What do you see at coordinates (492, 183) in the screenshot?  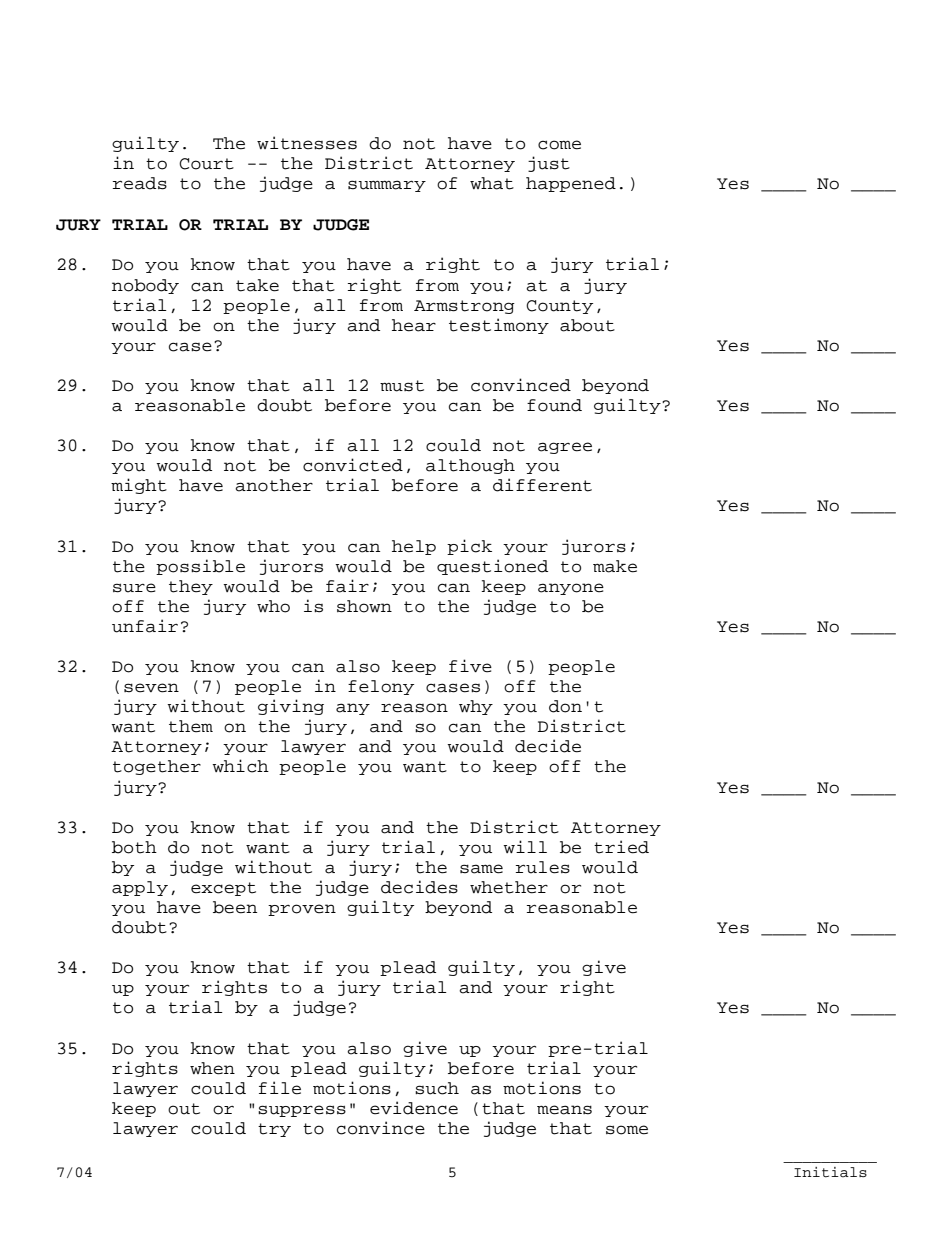 I see `what` at bounding box center [492, 183].
